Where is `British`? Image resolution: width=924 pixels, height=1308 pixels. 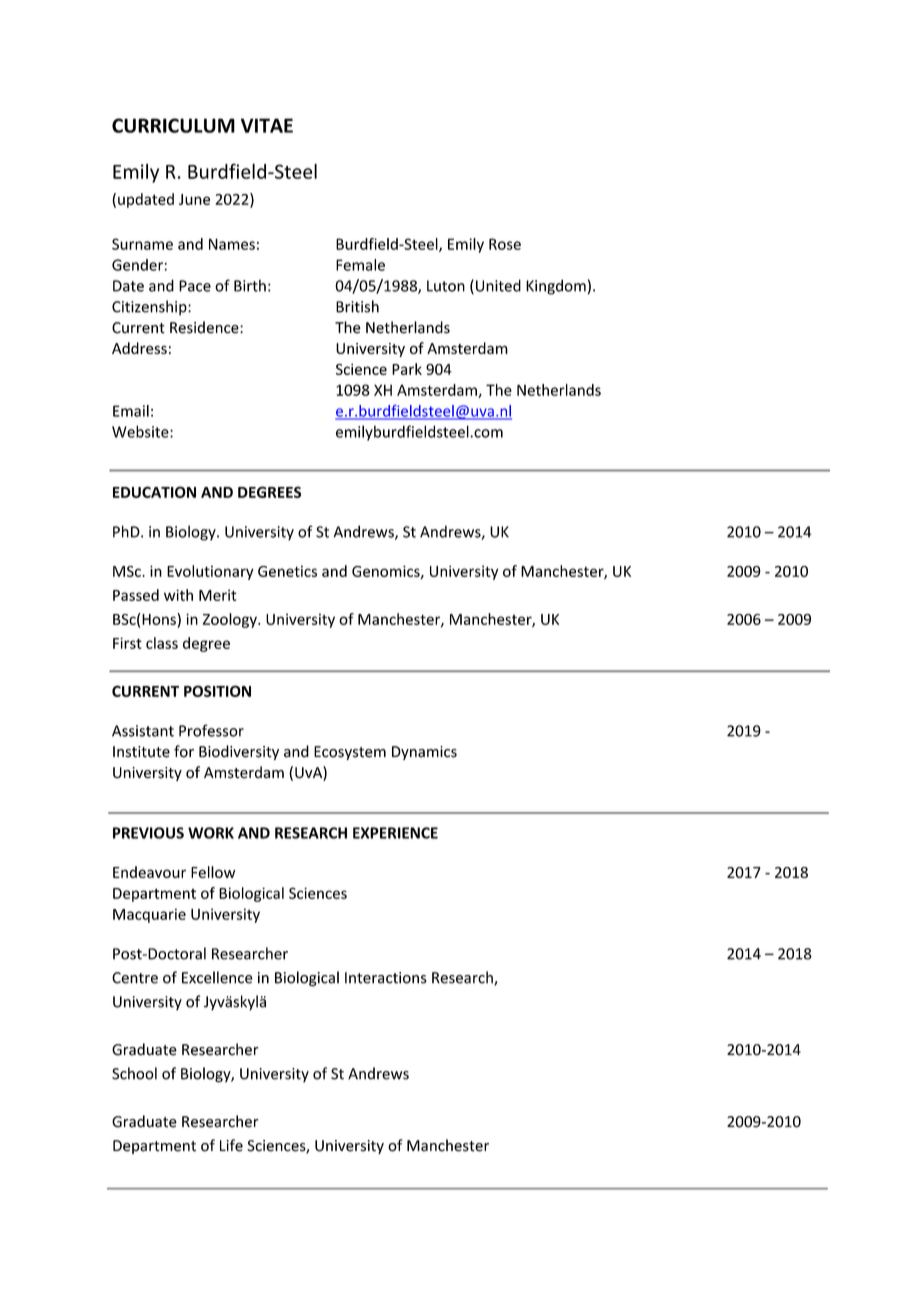 British is located at coordinates (357, 306).
